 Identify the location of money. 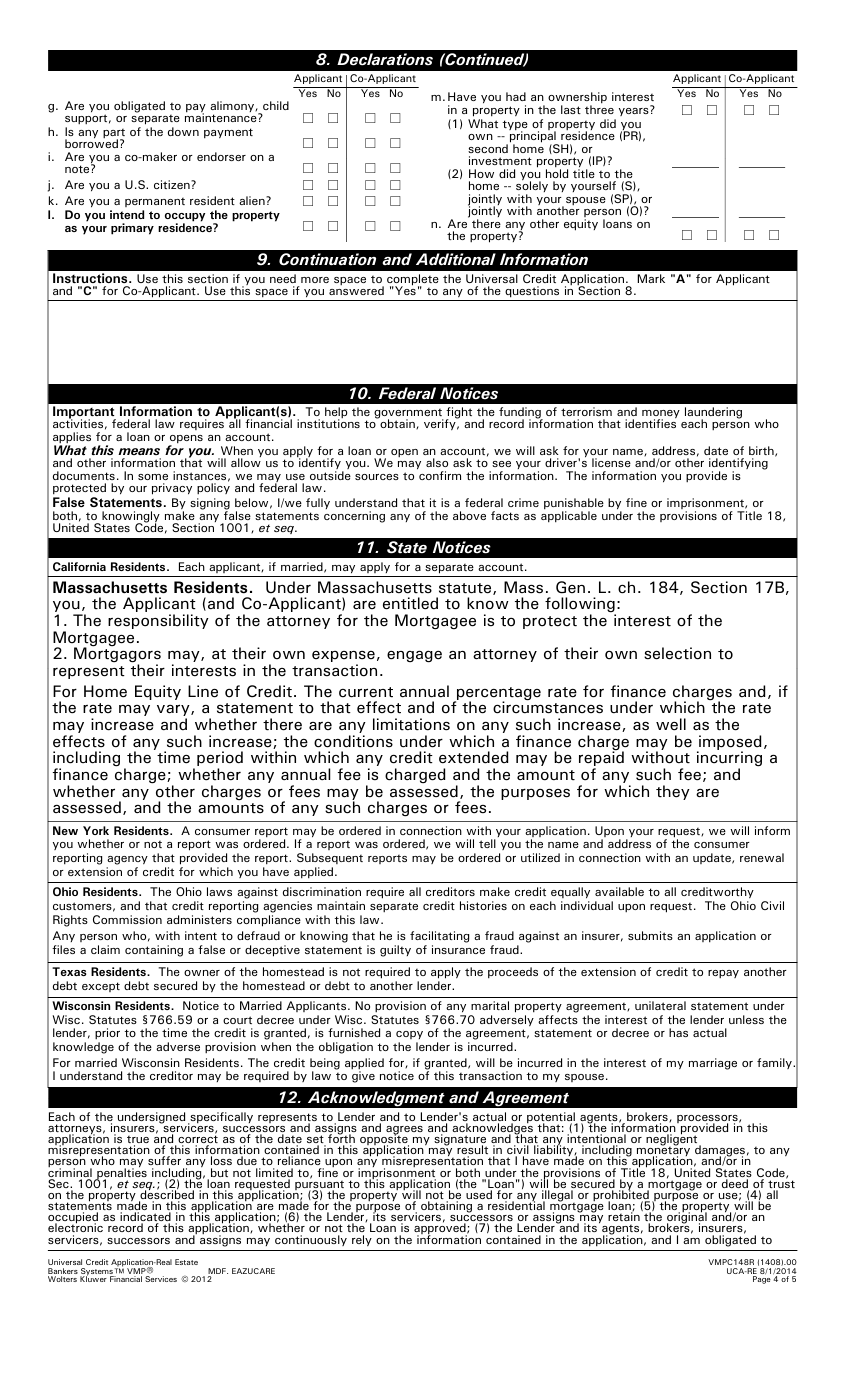
(661, 415).
